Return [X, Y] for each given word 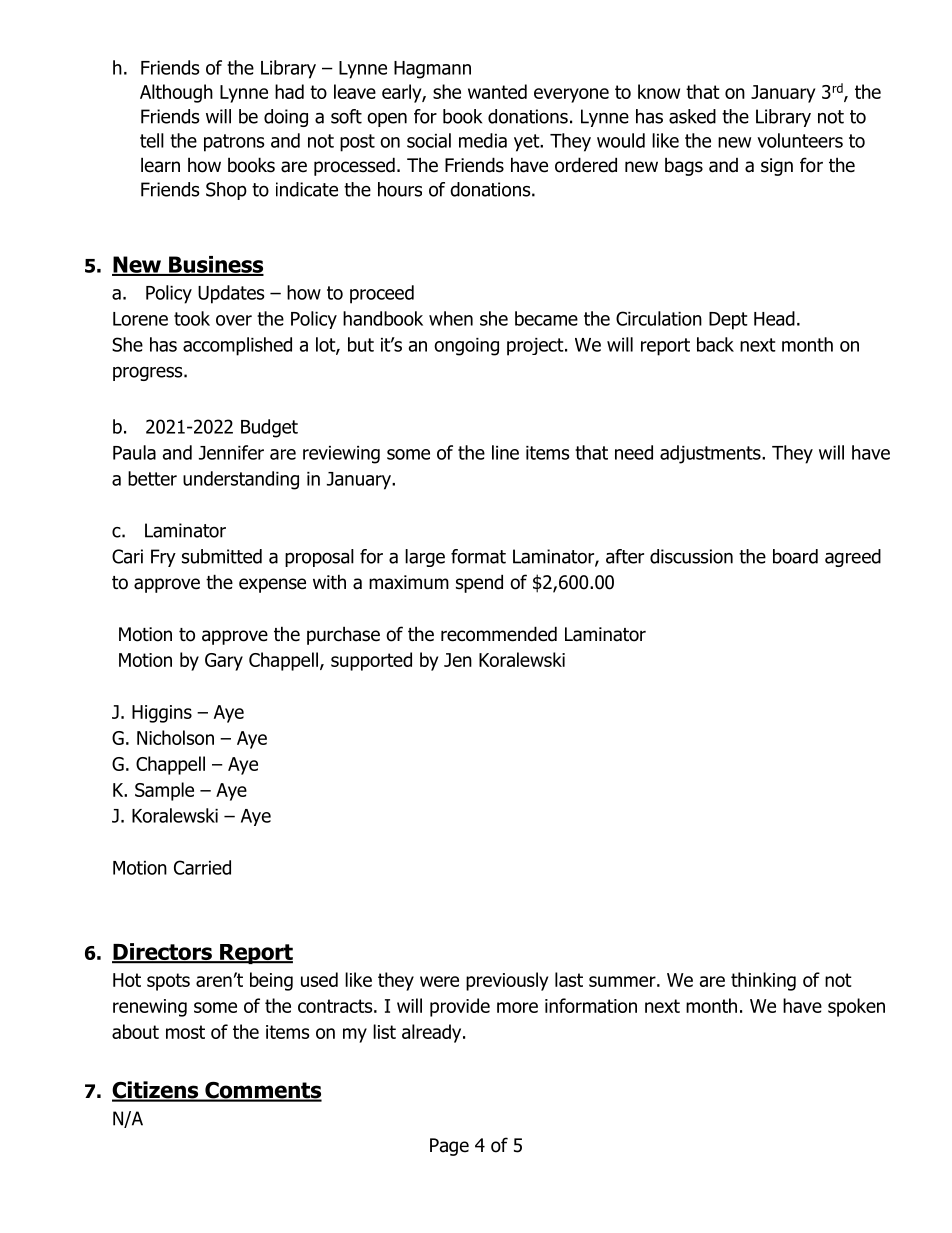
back [715, 344]
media [483, 140]
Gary [224, 662]
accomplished [237, 346]
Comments [262, 1091]
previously [507, 981]
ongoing [466, 347]
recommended [499, 634]
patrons [234, 143]
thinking [763, 981]
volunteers [800, 140]
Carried [202, 867]
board [795, 556]
